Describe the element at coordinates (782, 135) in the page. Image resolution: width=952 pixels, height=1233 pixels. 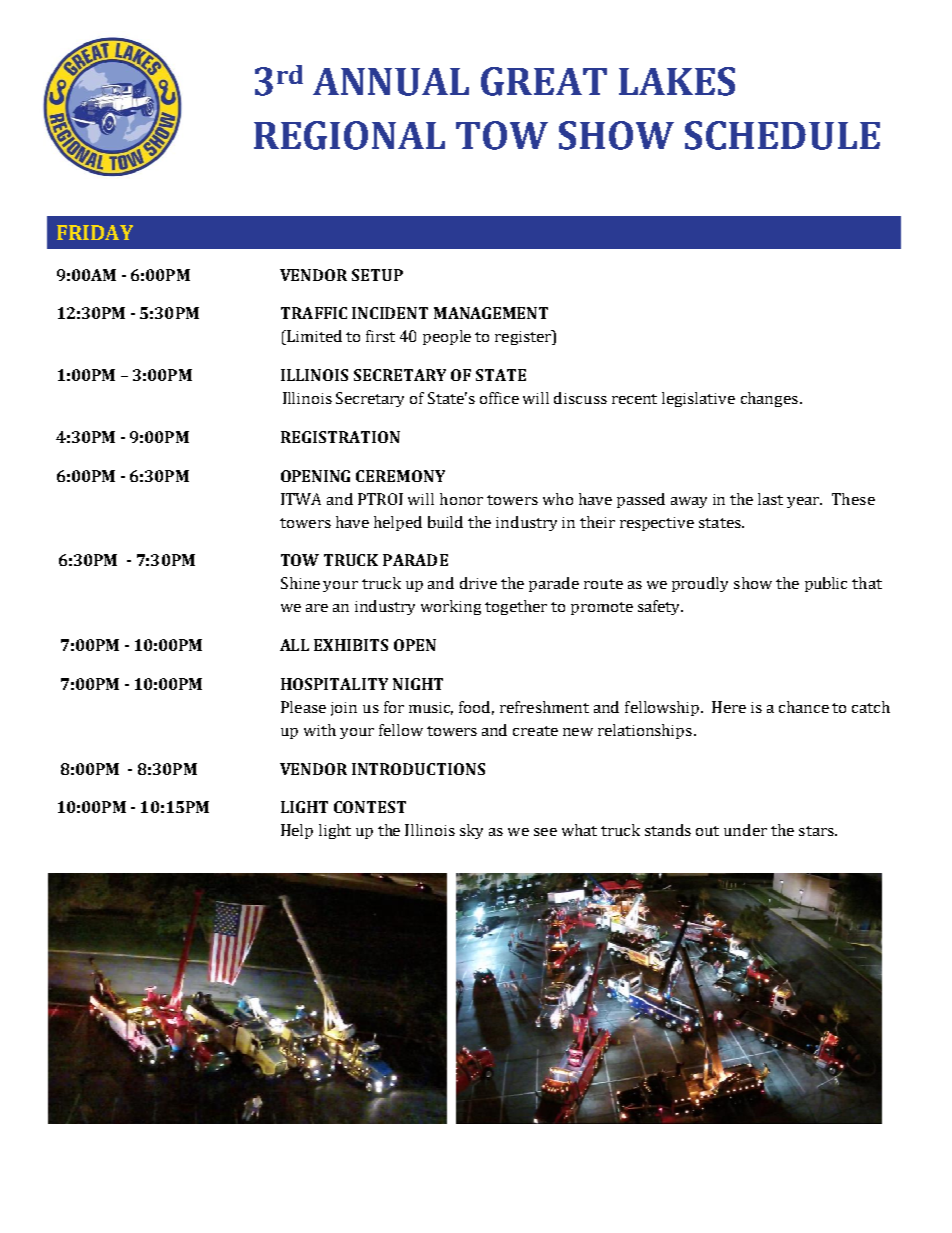
I see `SCHEDULE` at that location.
